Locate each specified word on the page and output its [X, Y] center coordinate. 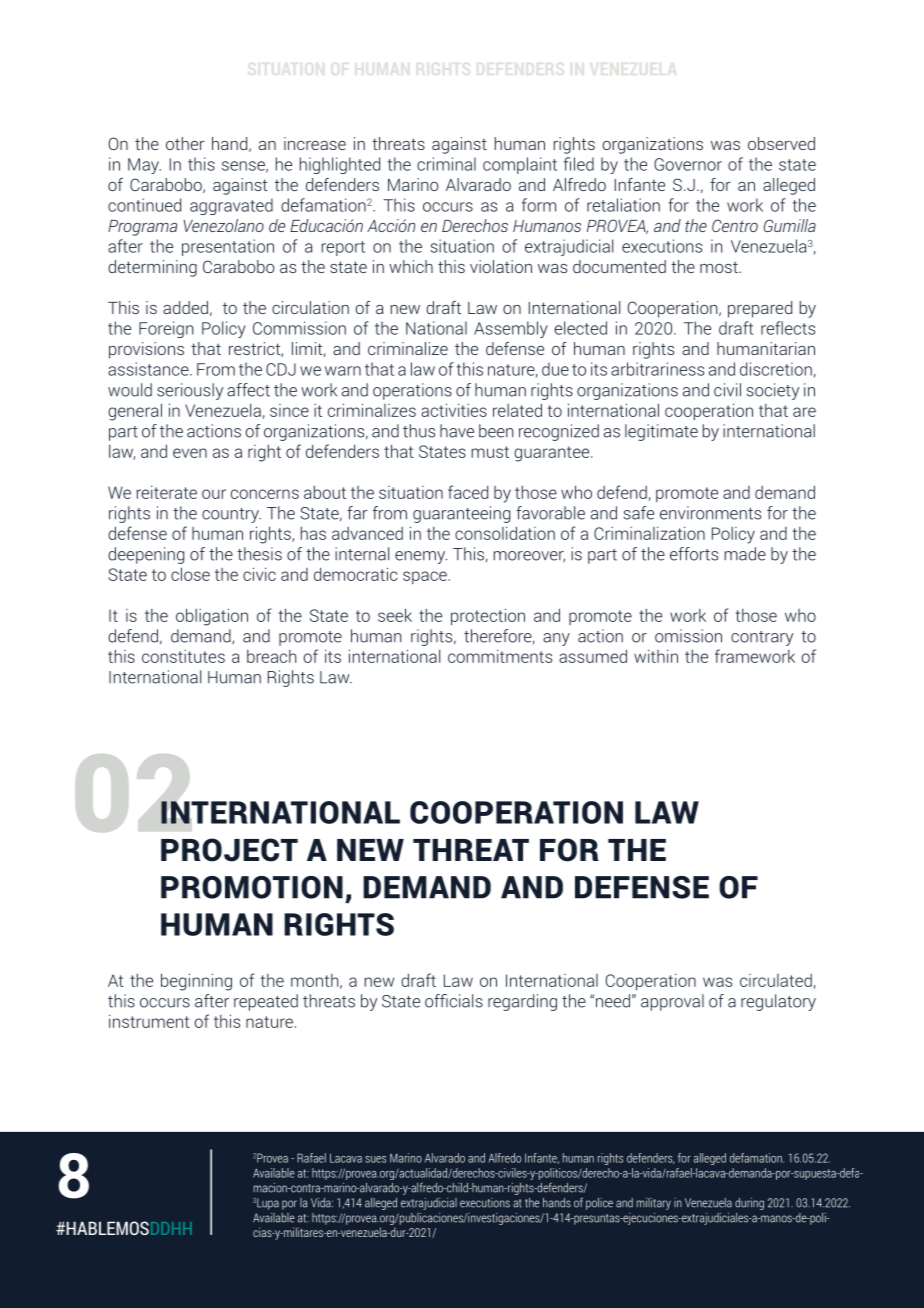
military [654, 1204]
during [749, 1204]
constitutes [183, 656]
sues [375, 1159]
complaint [520, 165]
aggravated [231, 206]
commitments [500, 656]
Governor [688, 164]
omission [688, 636]
